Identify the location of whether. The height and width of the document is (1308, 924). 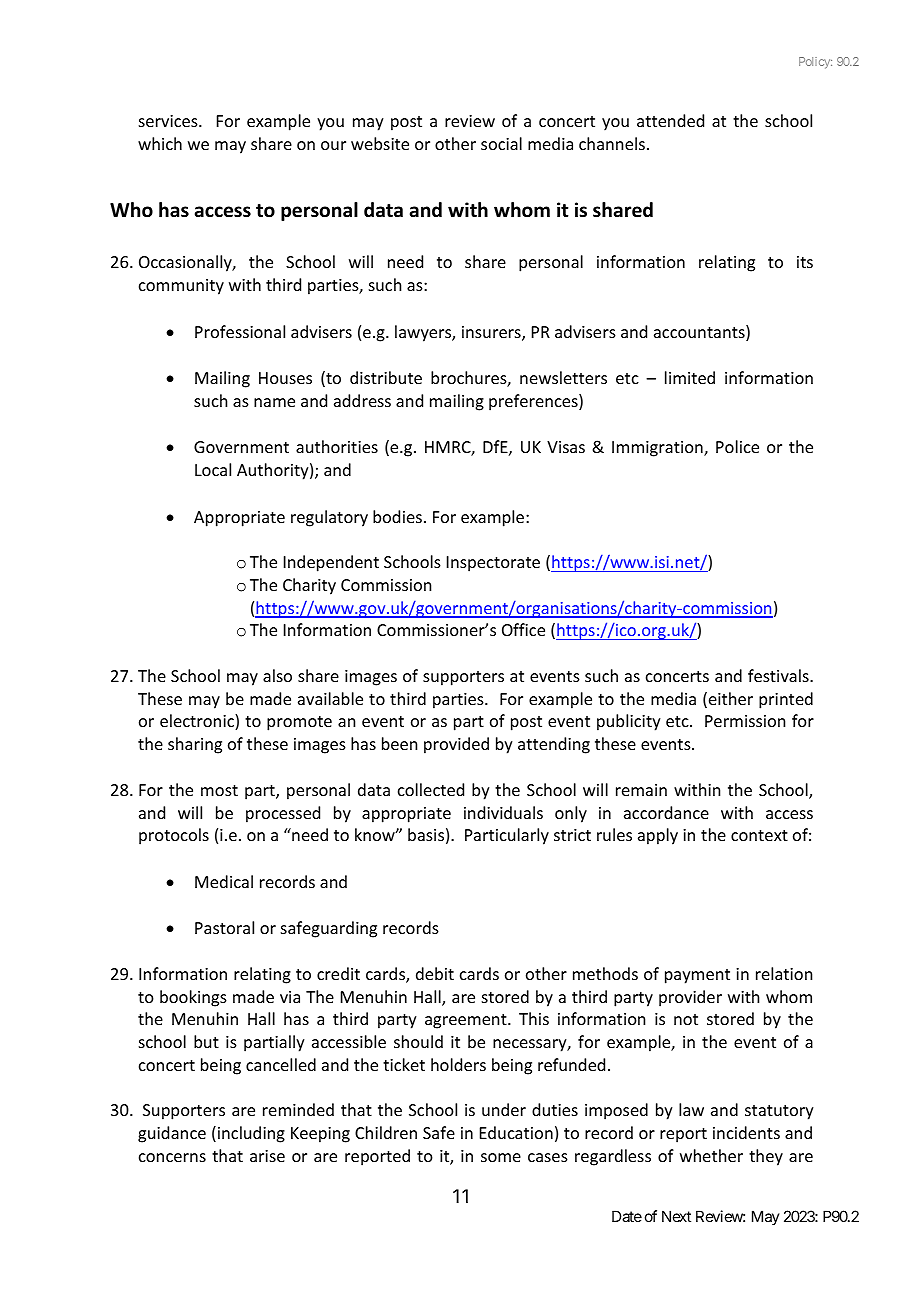
(711, 1155).
